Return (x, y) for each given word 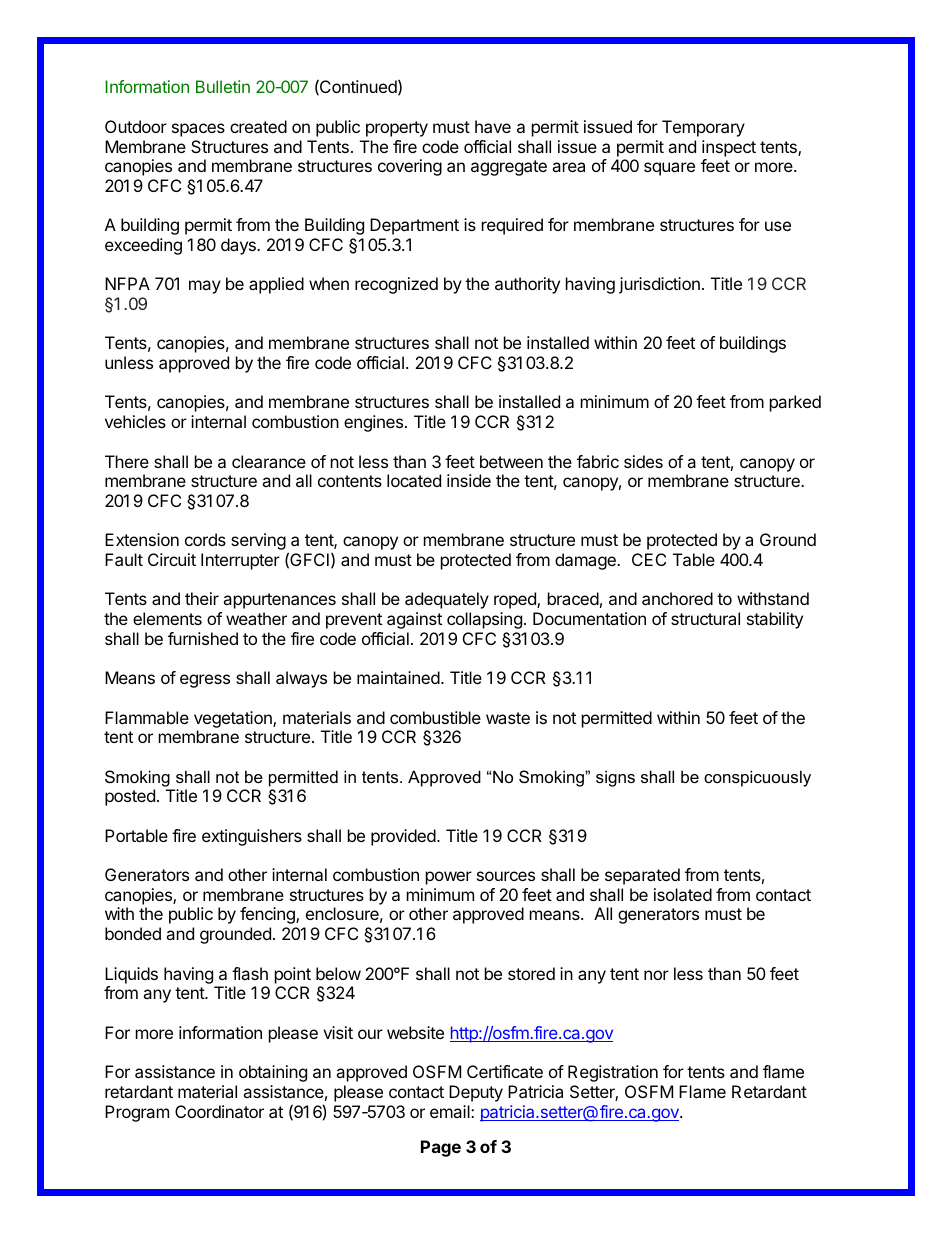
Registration (613, 1073)
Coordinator (219, 1111)
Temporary (703, 128)
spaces (198, 130)
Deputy (476, 1093)
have (493, 126)
